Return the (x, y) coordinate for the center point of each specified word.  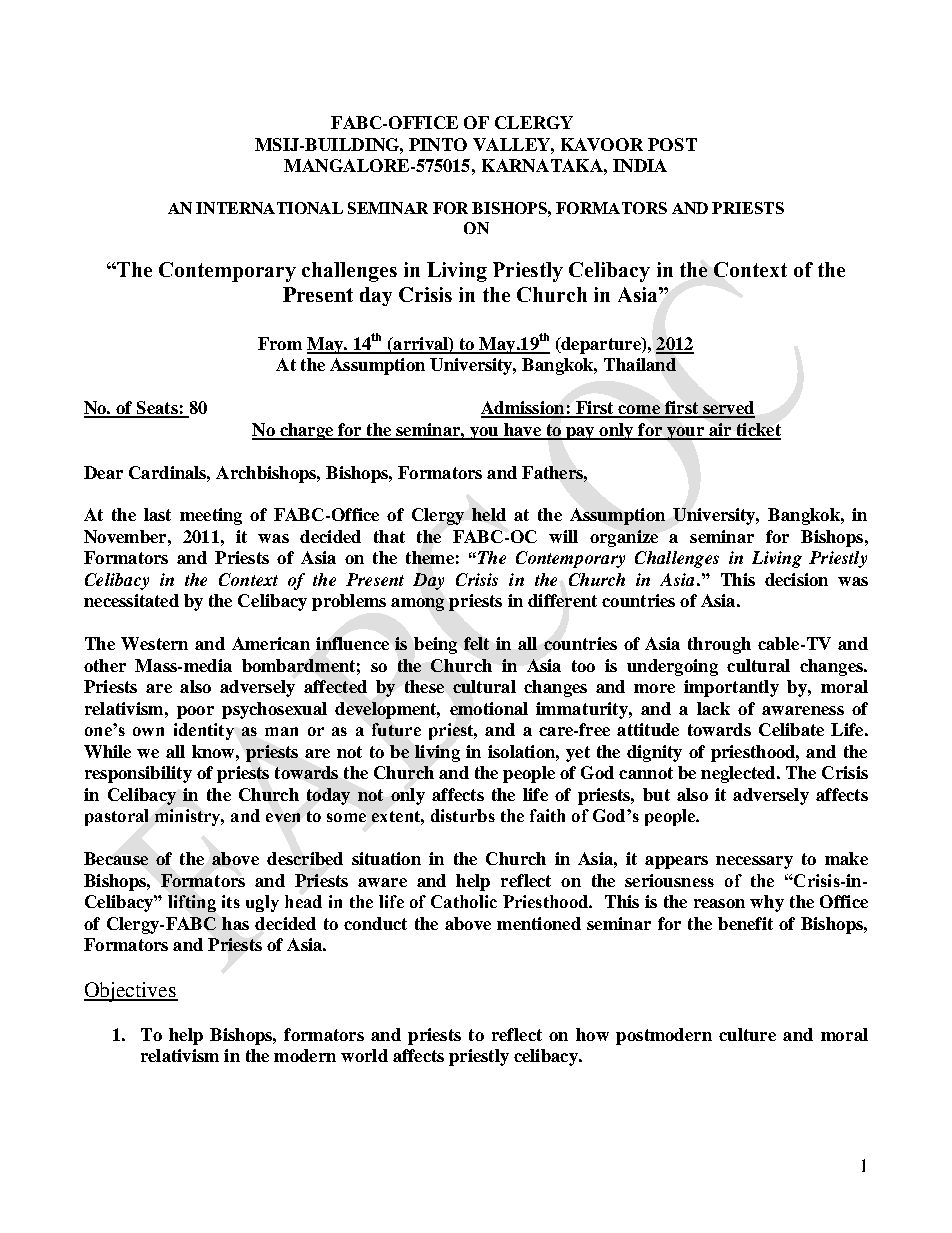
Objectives (131, 992)
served (728, 409)
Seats (157, 409)
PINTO (438, 144)
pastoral (116, 817)
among (417, 604)
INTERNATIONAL (269, 208)
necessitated (131, 600)
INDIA (640, 165)
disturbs (463, 815)
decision (796, 579)
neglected (739, 774)
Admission (524, 409)
